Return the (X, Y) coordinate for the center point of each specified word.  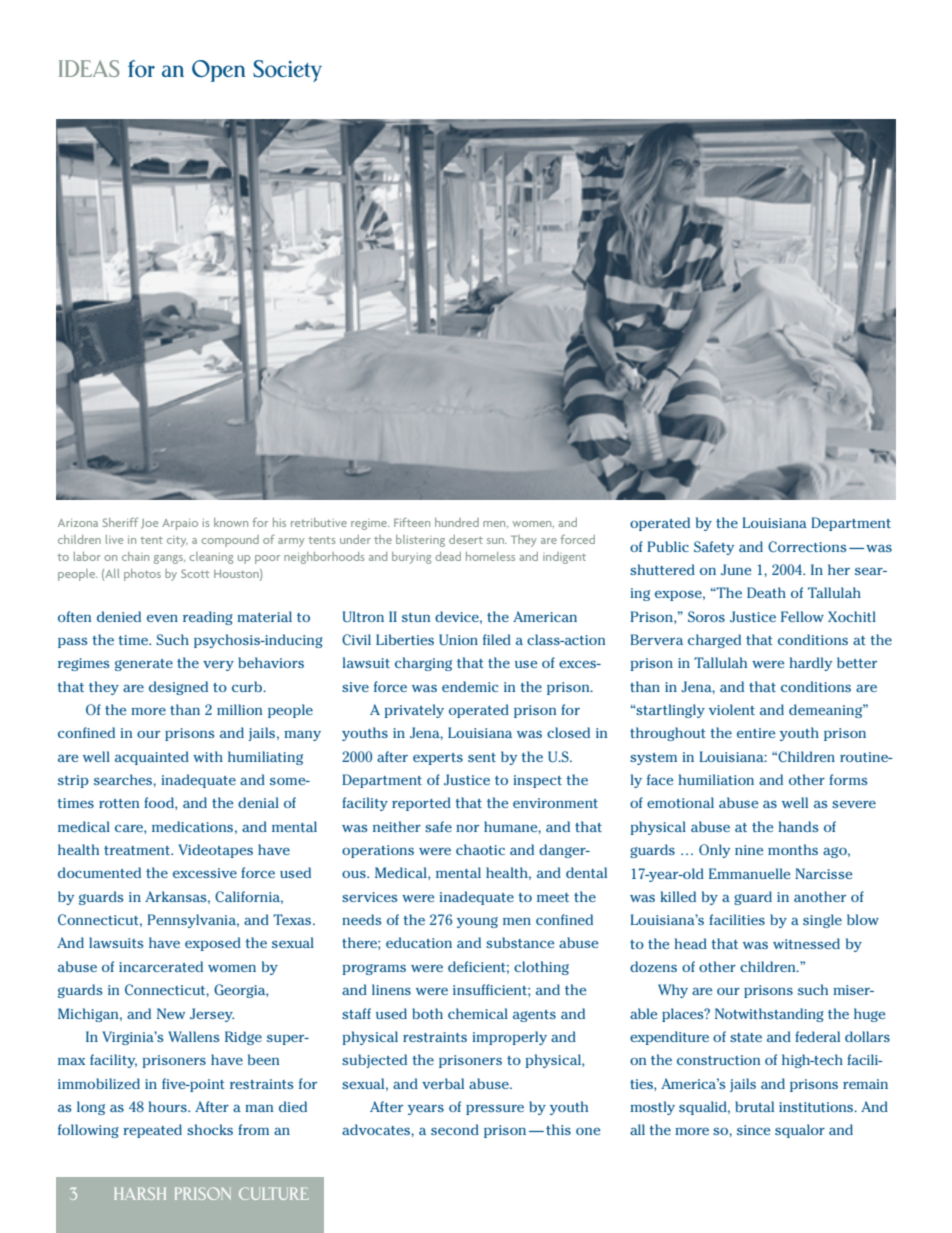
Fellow (802, 616)
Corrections (807, 546)
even (162, 618)
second (455, 1129)
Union (458, 640)
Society (287, 71)
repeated (152, 1131)
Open (218, 71)
